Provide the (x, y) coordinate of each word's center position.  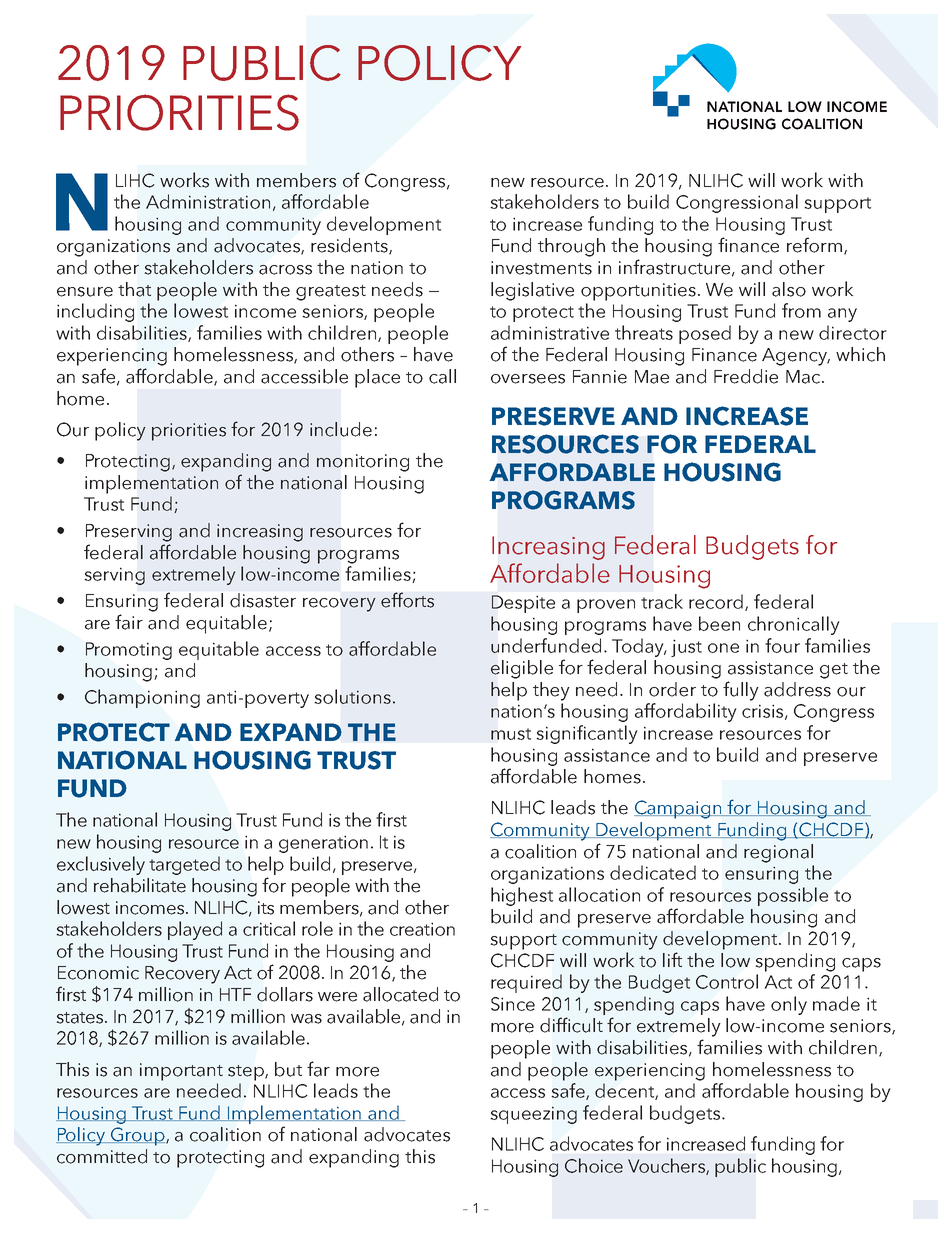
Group (138, 1136)
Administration (208, 201)
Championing (142, 698)
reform (814, 245)
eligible (522, 669)
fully (741, 691)
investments (541, 268)
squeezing (533, 1115)
